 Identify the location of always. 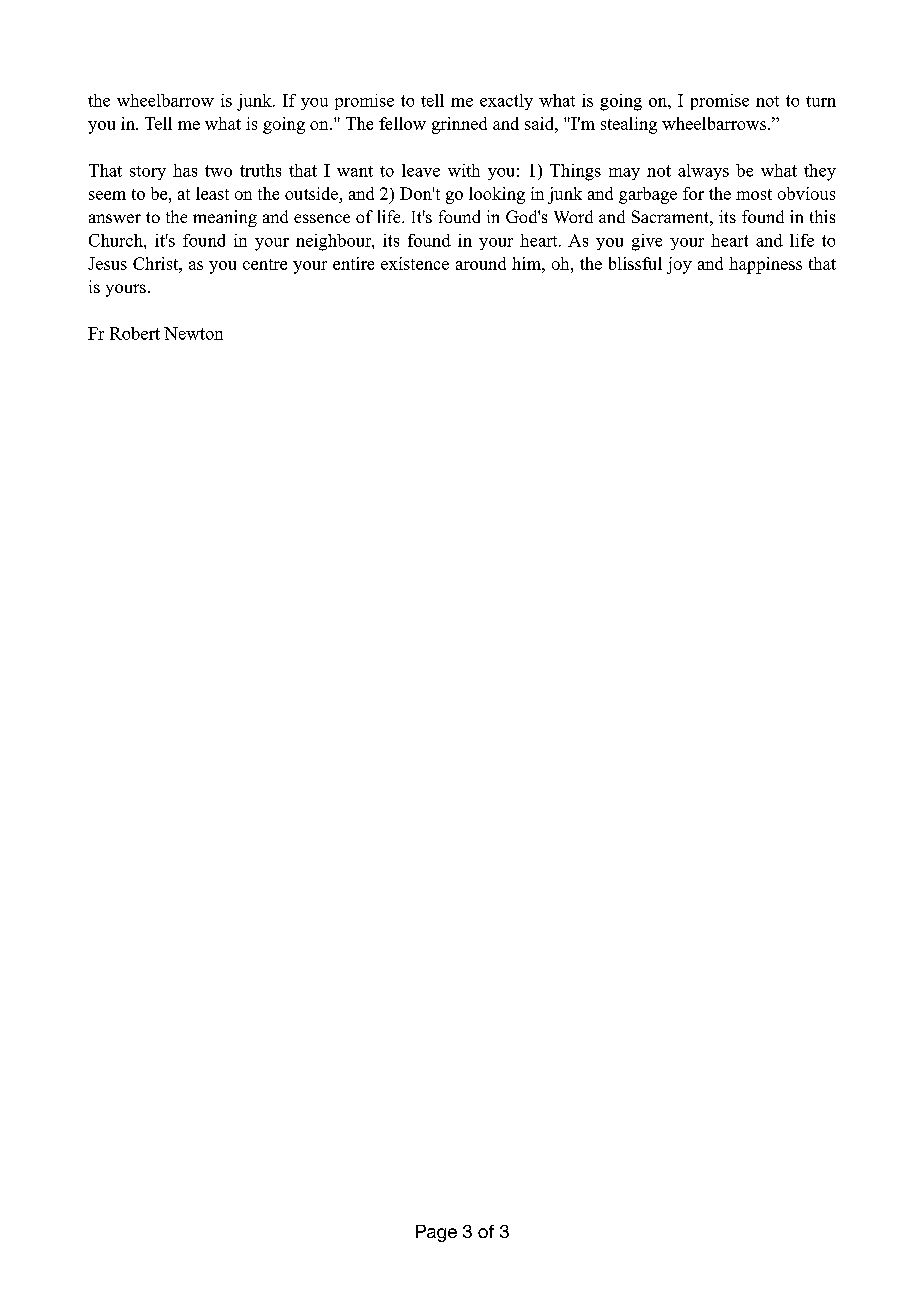
(703, 172).
